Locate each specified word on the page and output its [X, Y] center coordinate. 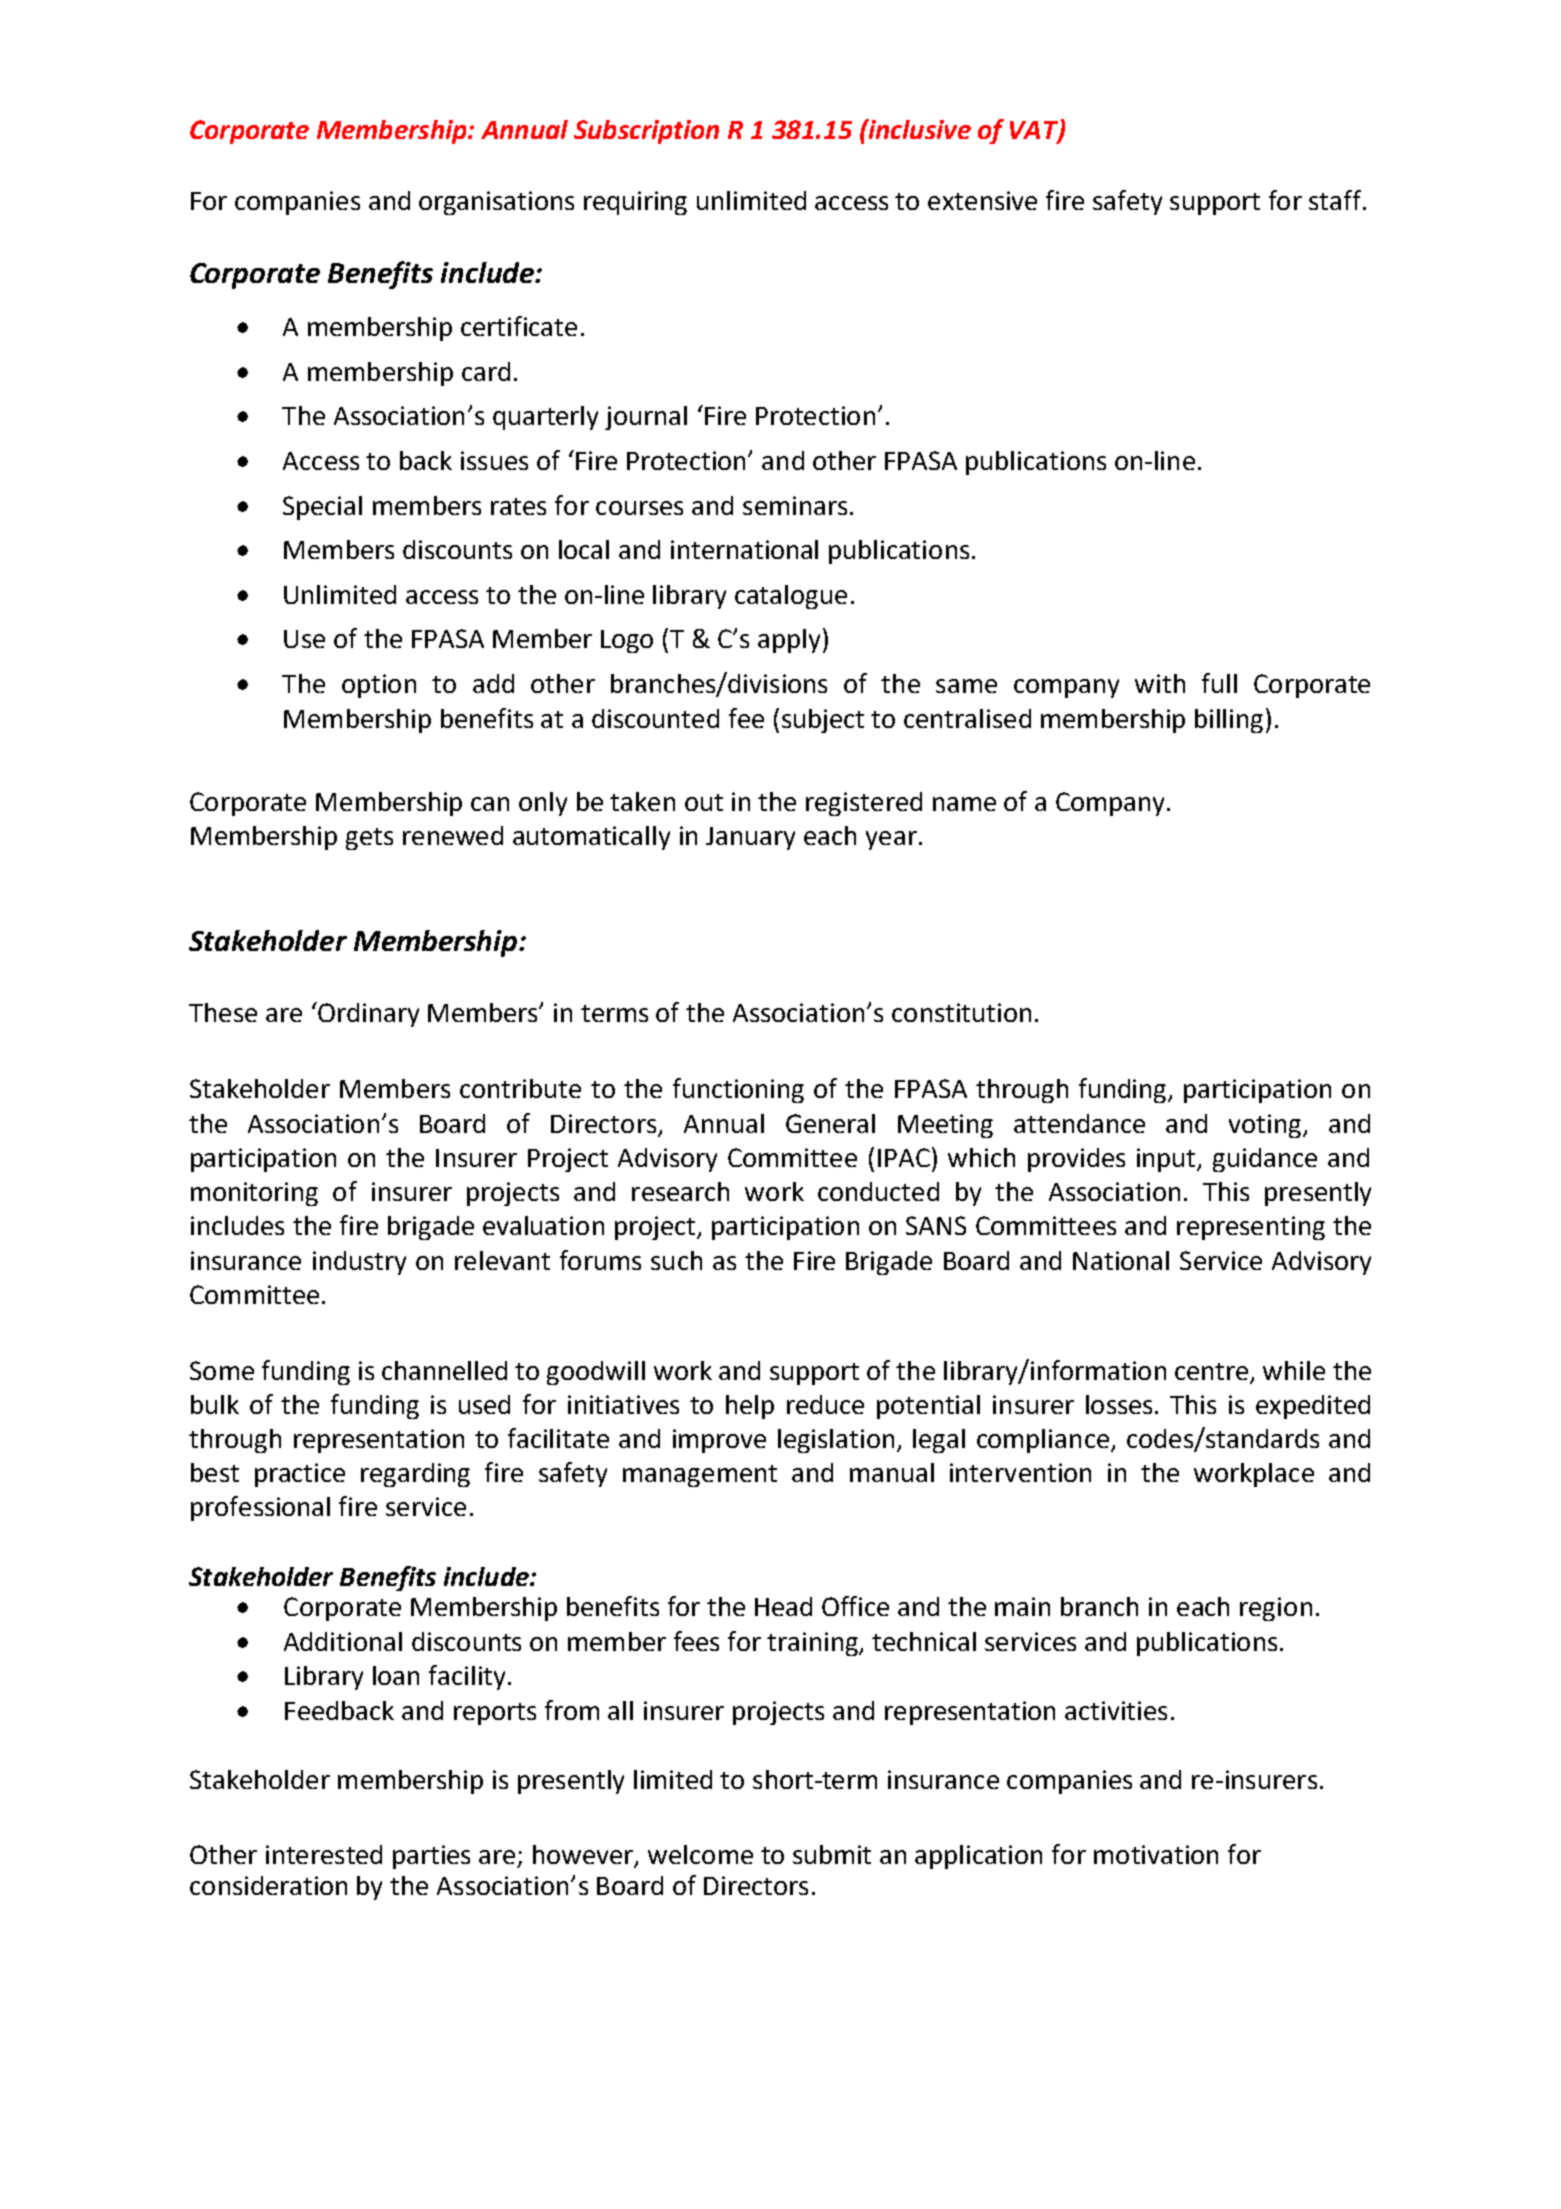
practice [300, 1475]
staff [1335, 200]
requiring [635, 203]
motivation [1156, 1854]
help [750, 1407]
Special [322, 508]
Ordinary [367, 1014]
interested [324, 1854]
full [1219, 683]
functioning [738, 1090]
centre [1213, 1373]
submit [832, 1854]
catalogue [791, 597]
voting [1266, 1126]
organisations [496, 203]
